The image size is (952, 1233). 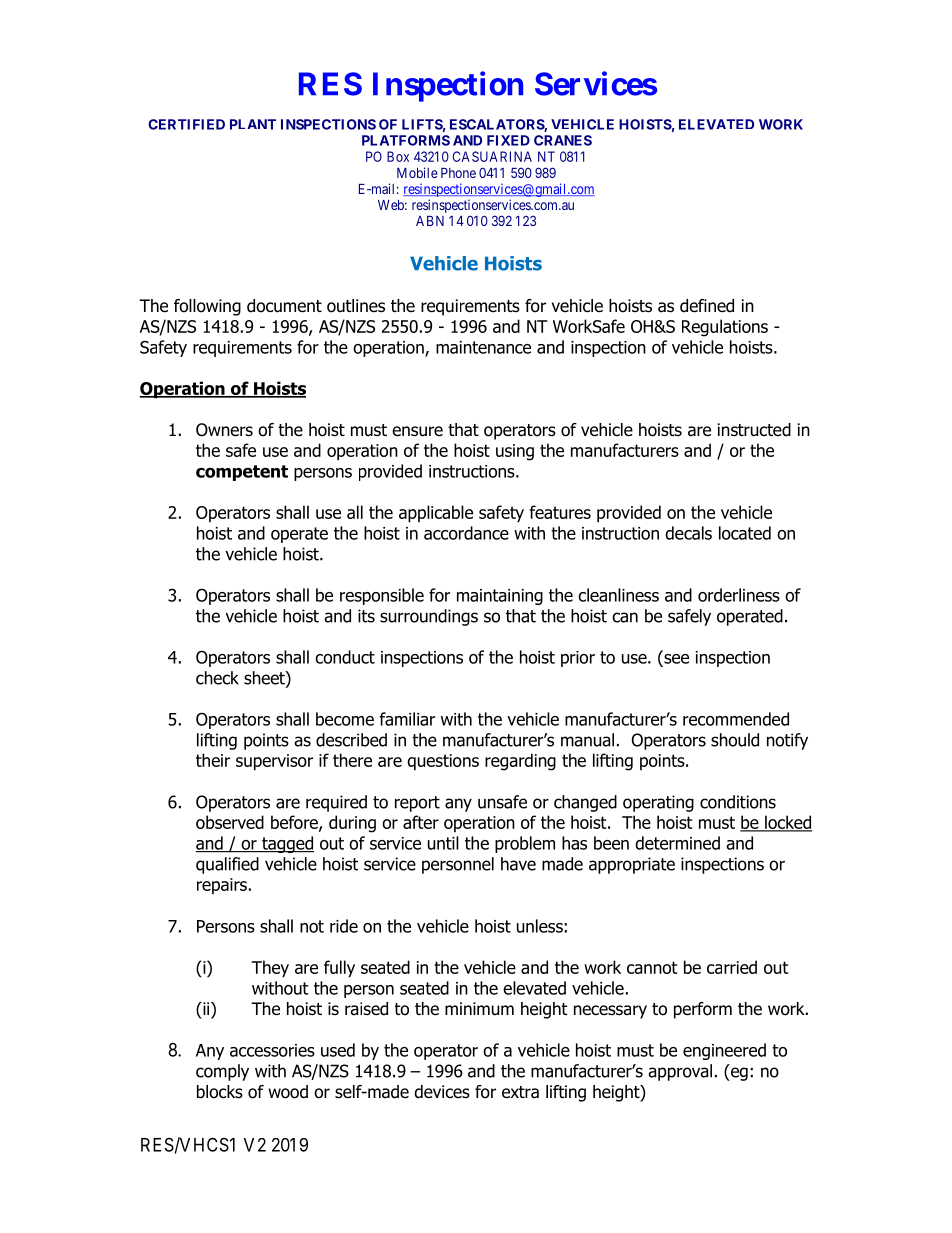 I want to click on extra, so click(x=520, y=1092).
